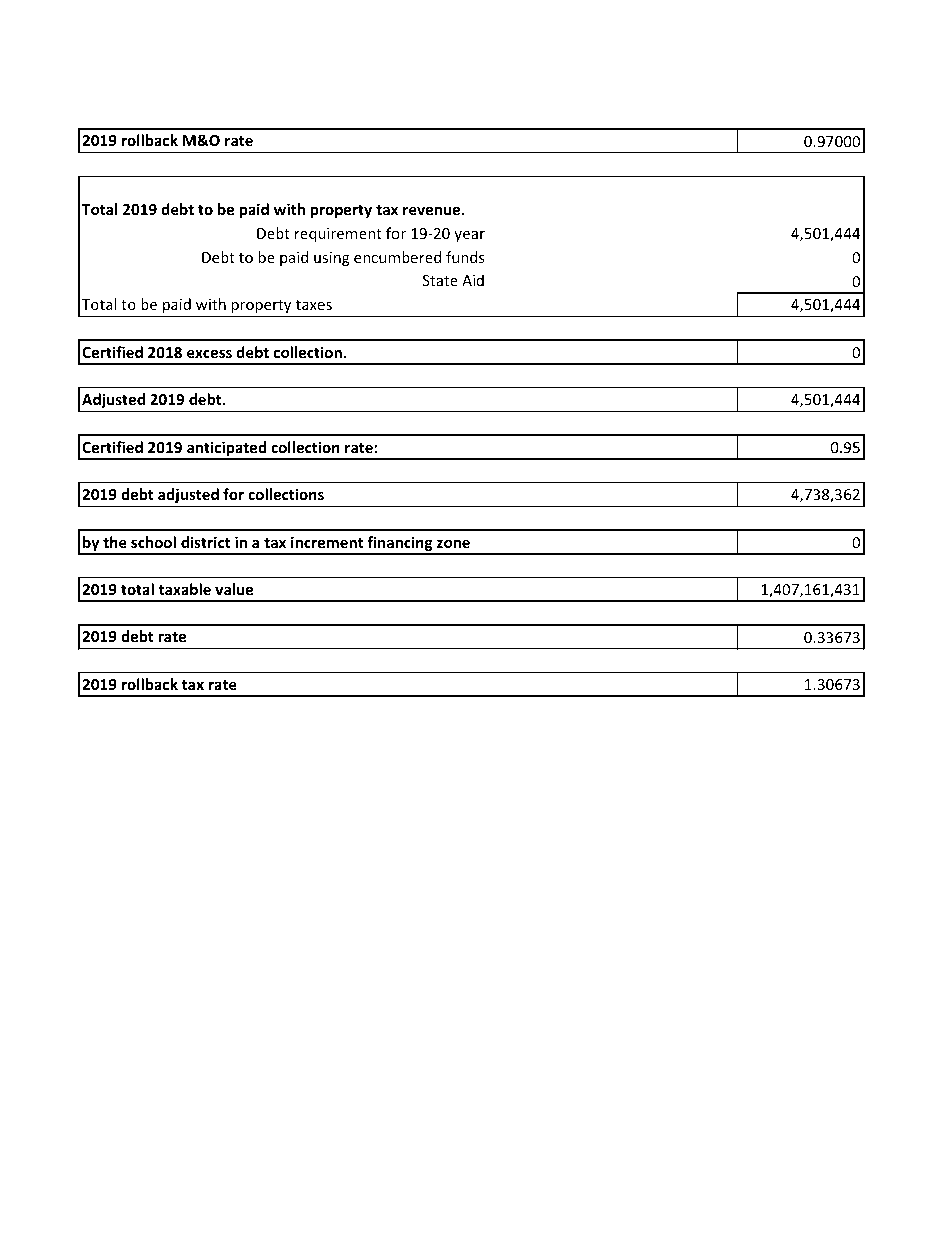  What do you see at coordinates (209, 353) in the image?
I see `excess` at bounding box center [209, 353].
